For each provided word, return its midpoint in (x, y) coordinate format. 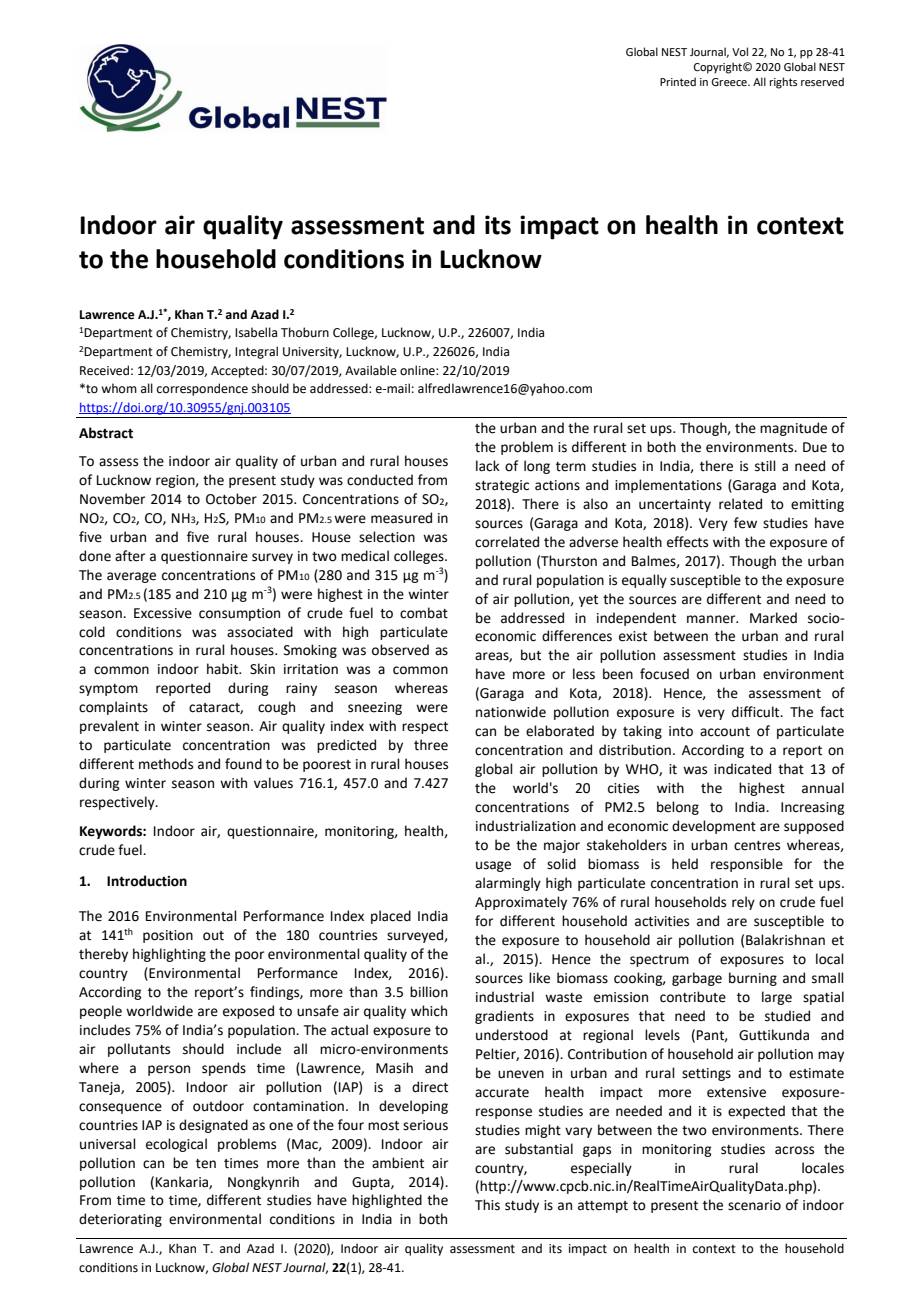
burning (753, 979)
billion (429, 992)
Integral (256, 352)
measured (401, 518)
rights (783, 83)
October (231, 499)
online (418, 370)
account (725, 732)
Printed (678, 81)
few (745, 523)
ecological (176, 1145)
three (431, 745)
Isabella (256, 332)
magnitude (793, 429)
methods (166, 764)
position (168, 936)
